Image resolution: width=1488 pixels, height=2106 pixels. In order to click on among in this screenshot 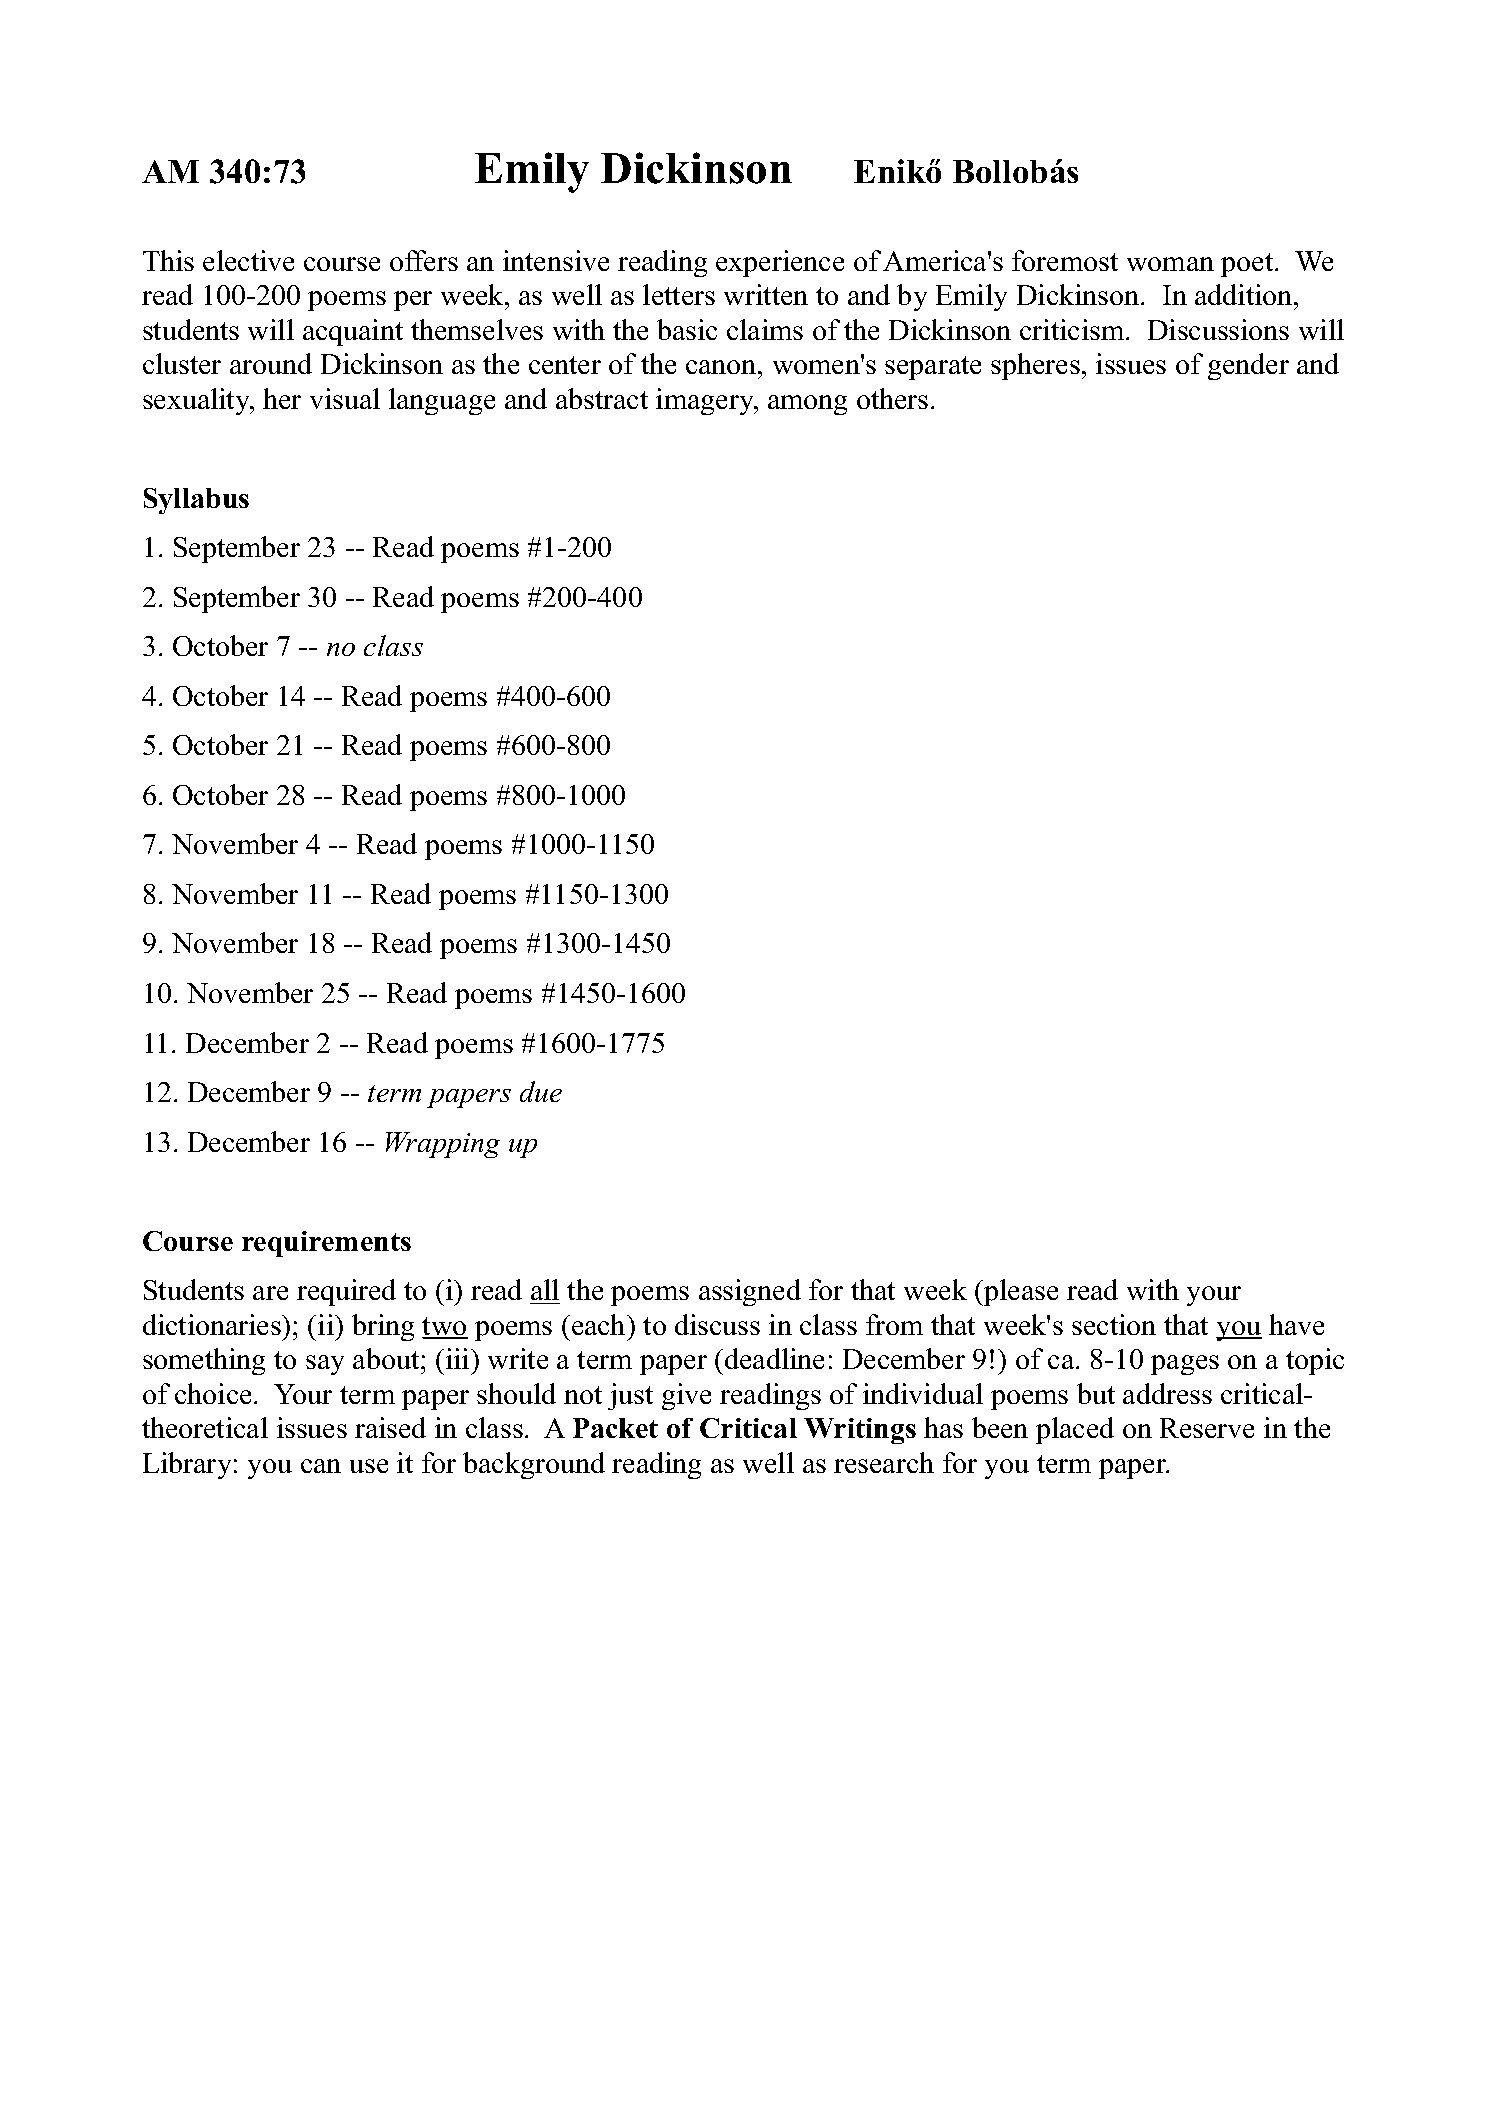, I will do `click(807, 405)`.
